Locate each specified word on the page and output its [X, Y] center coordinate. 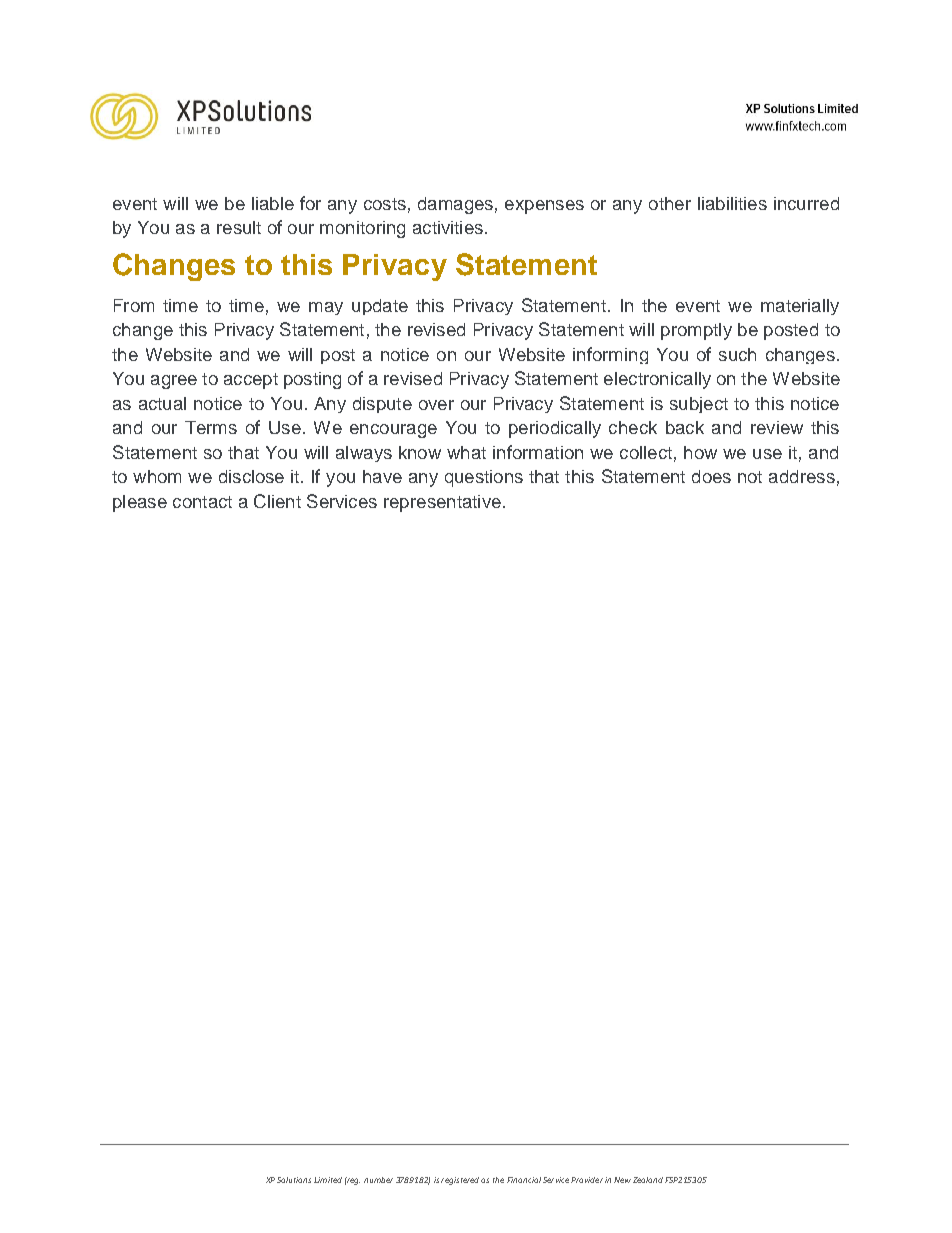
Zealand [648, 1180]
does [711, 476]
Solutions [294, 1180]
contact [202, 502]
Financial [524, 1180]
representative [442, 503]
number [378, 1180]
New [622, 1180]
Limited [328, 1180]
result [239, 227]
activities [448, 227]
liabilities [732, 203]
